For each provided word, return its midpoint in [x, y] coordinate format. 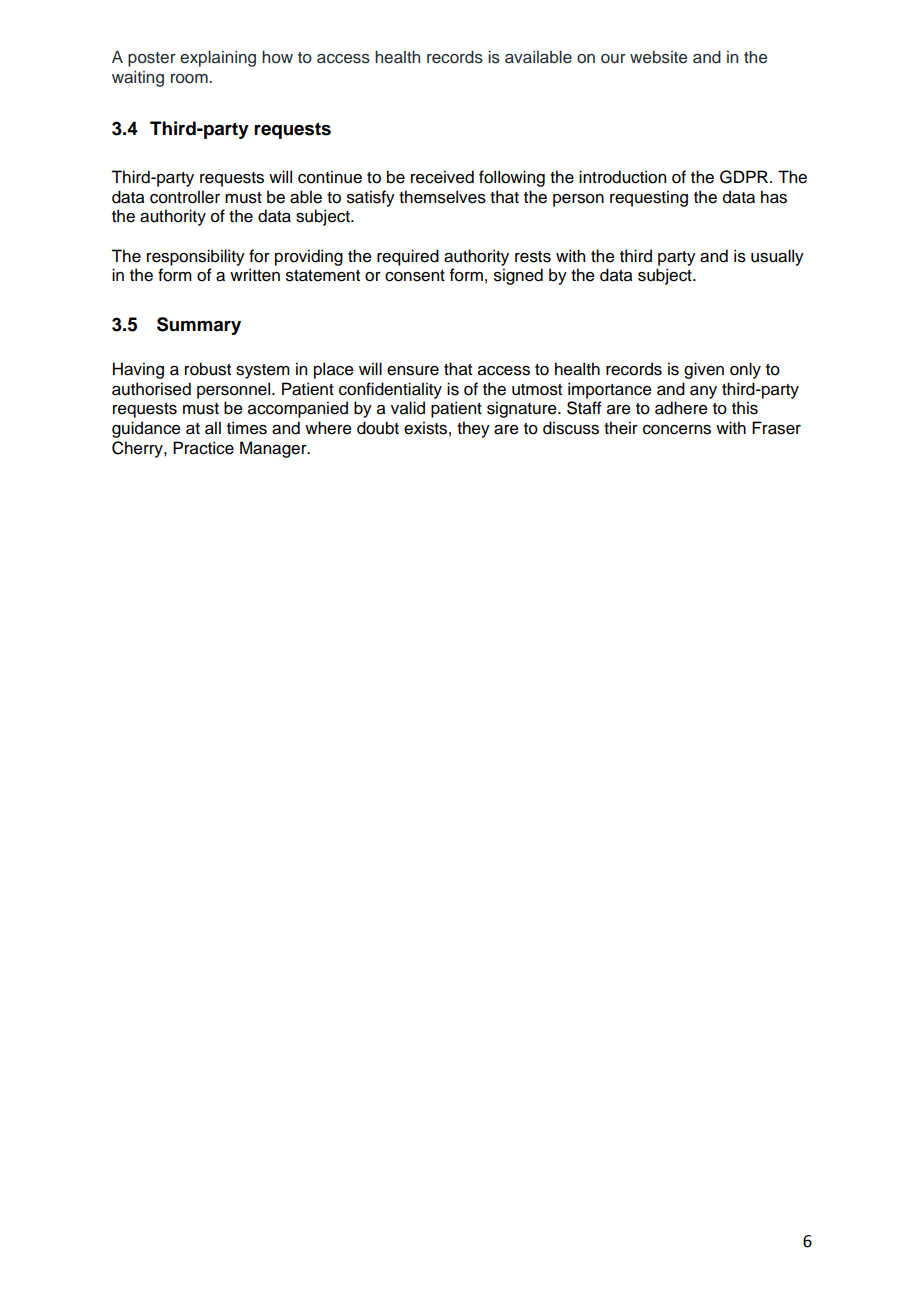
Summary [199, 326]
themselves [442, 197]
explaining [218, 58]
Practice [203, 448]
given [704, 370]
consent [415, 276]
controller [185, 197]
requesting [649, 198]
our [613, 59]
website [658, 57]
